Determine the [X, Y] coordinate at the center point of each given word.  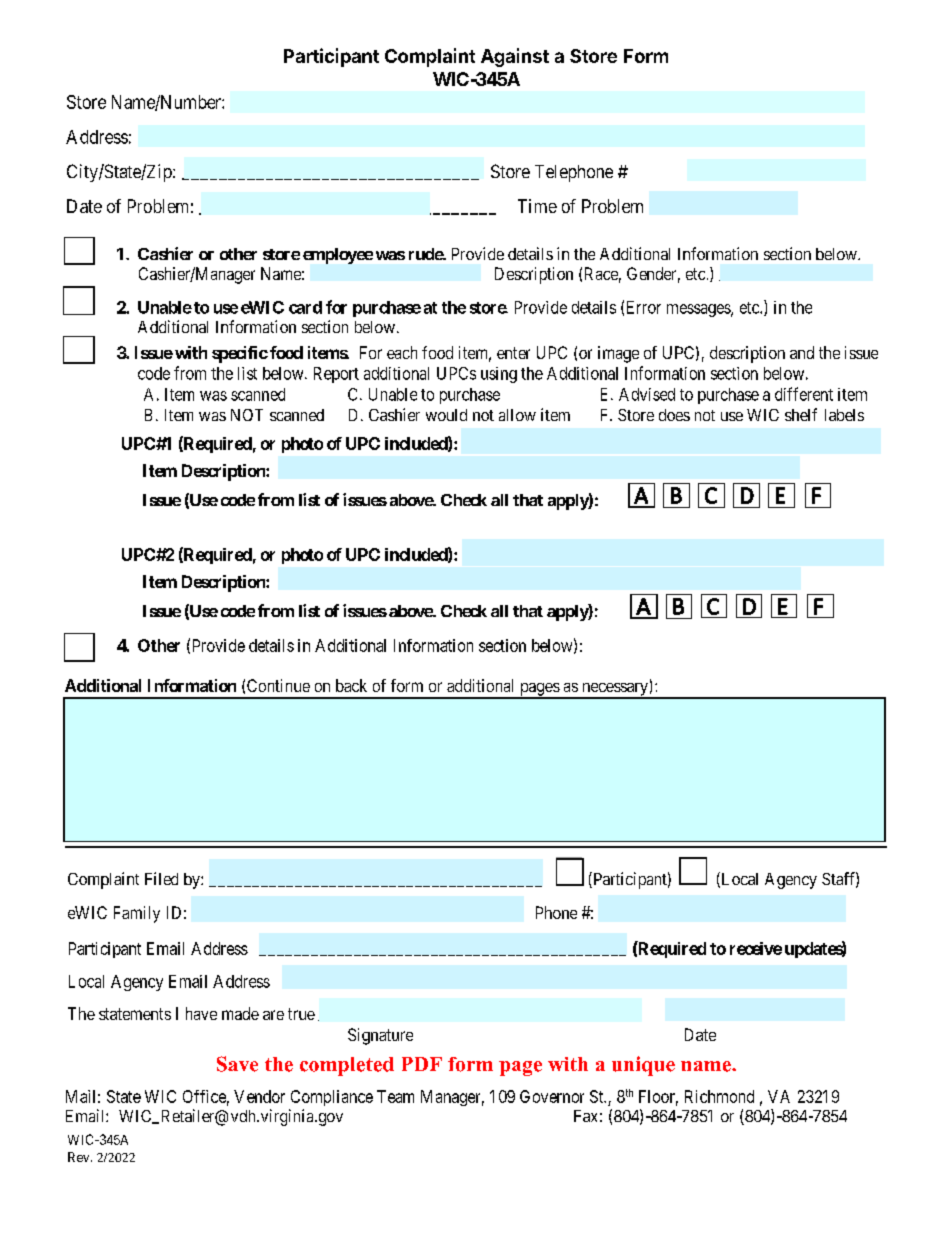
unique [643, 1066]
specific [240, 354]
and [802, 352]
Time [537, 206]
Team [395, 1096]
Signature [380, 1036]
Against [515, 57]
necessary [615, 690]
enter [513, 353]
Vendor [259, 1096]
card [305, 307]
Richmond [719, 1096]
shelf [801, 414]
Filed [161, 878]
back [351, 685]
